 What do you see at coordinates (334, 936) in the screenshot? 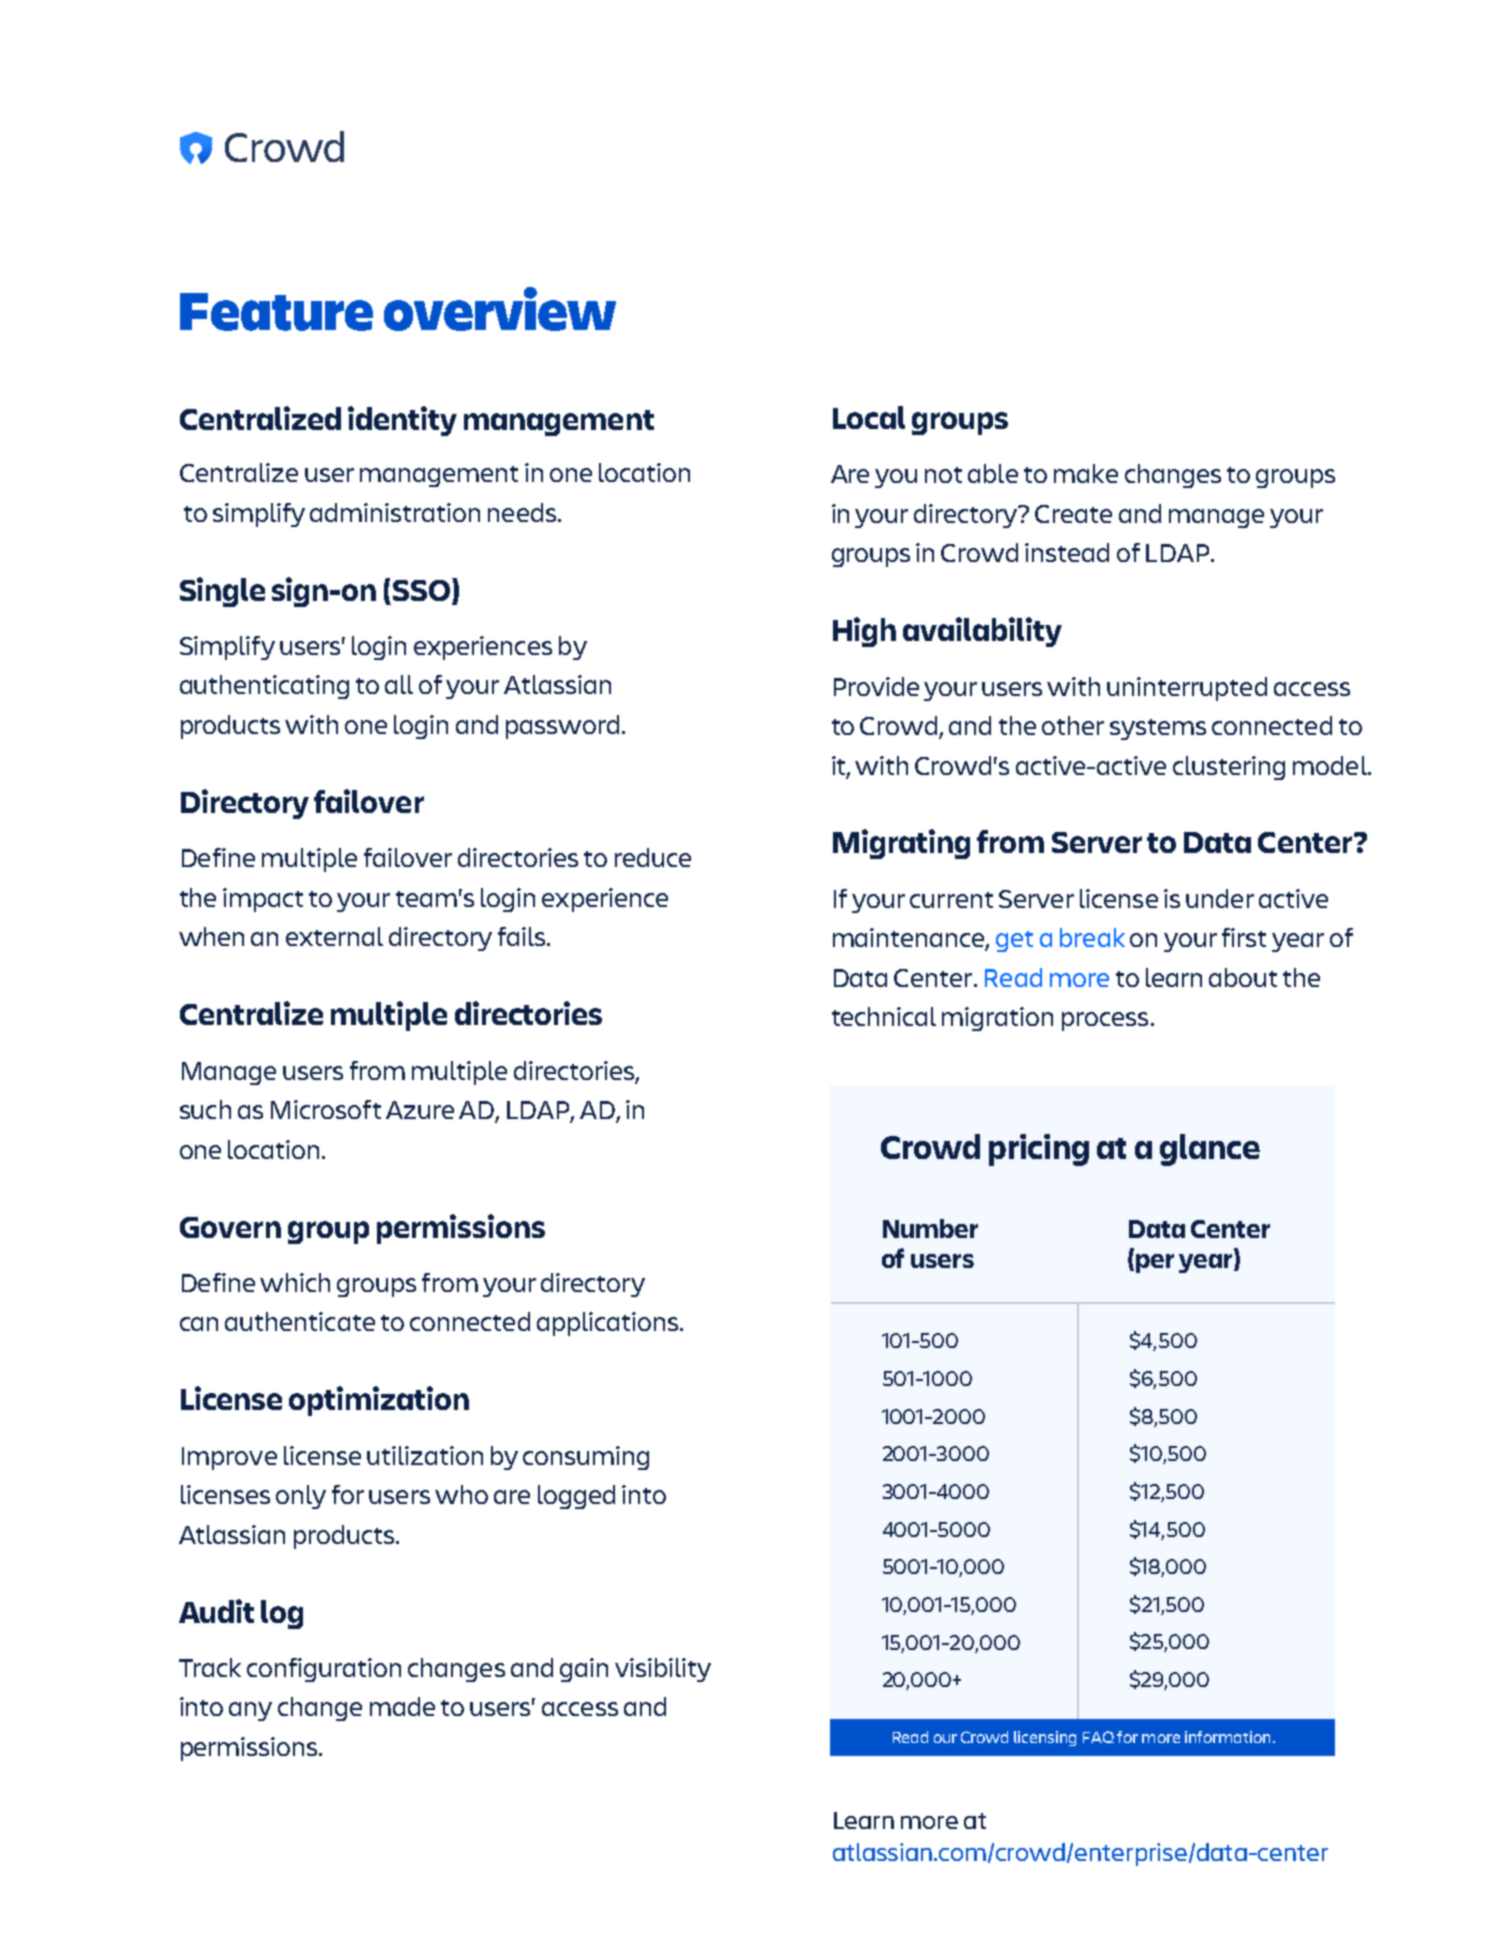
I see `external` at bounding box center [334, 936].
